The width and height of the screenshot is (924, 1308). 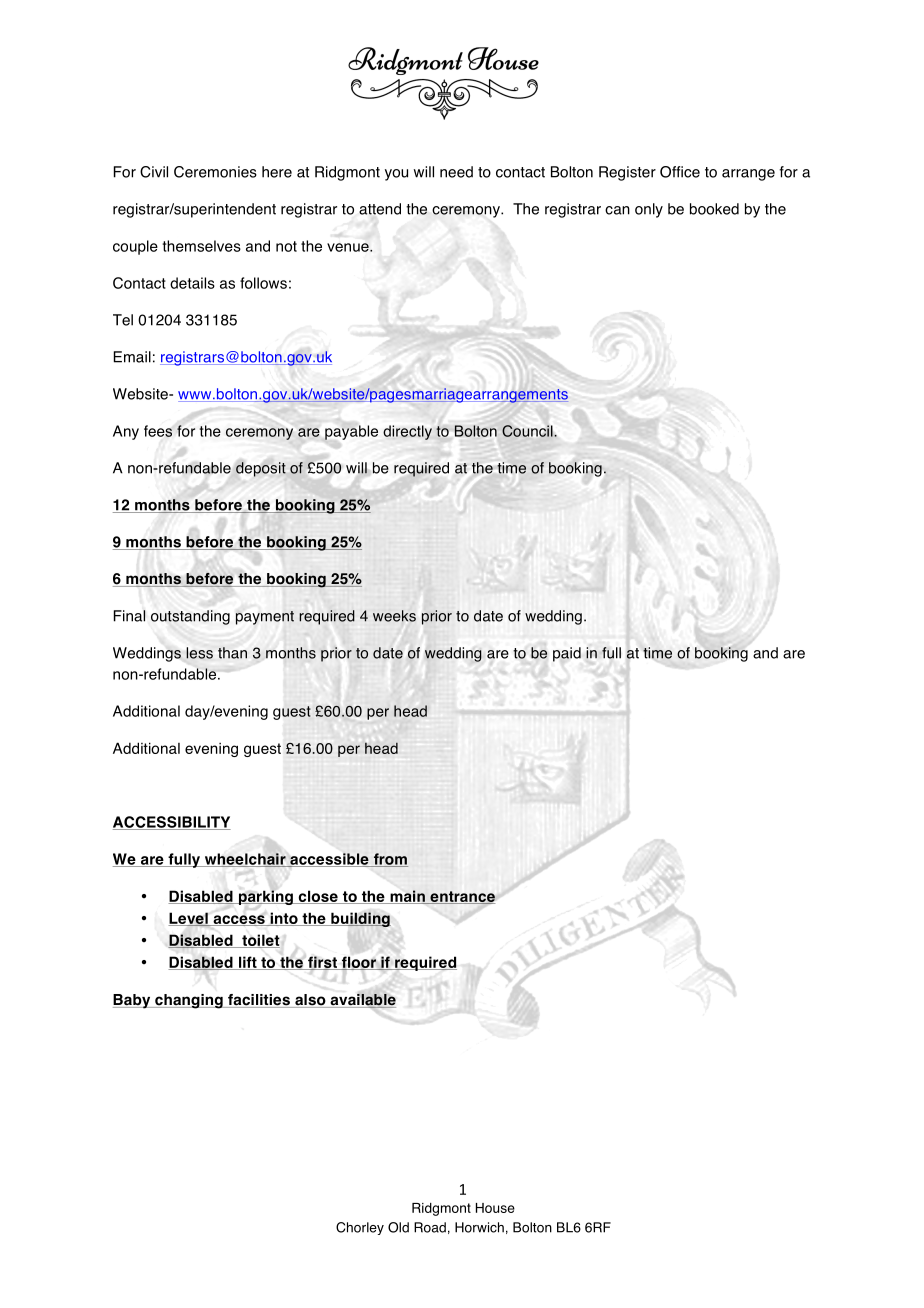 I want to click on you, so click(x=396, y=175).
